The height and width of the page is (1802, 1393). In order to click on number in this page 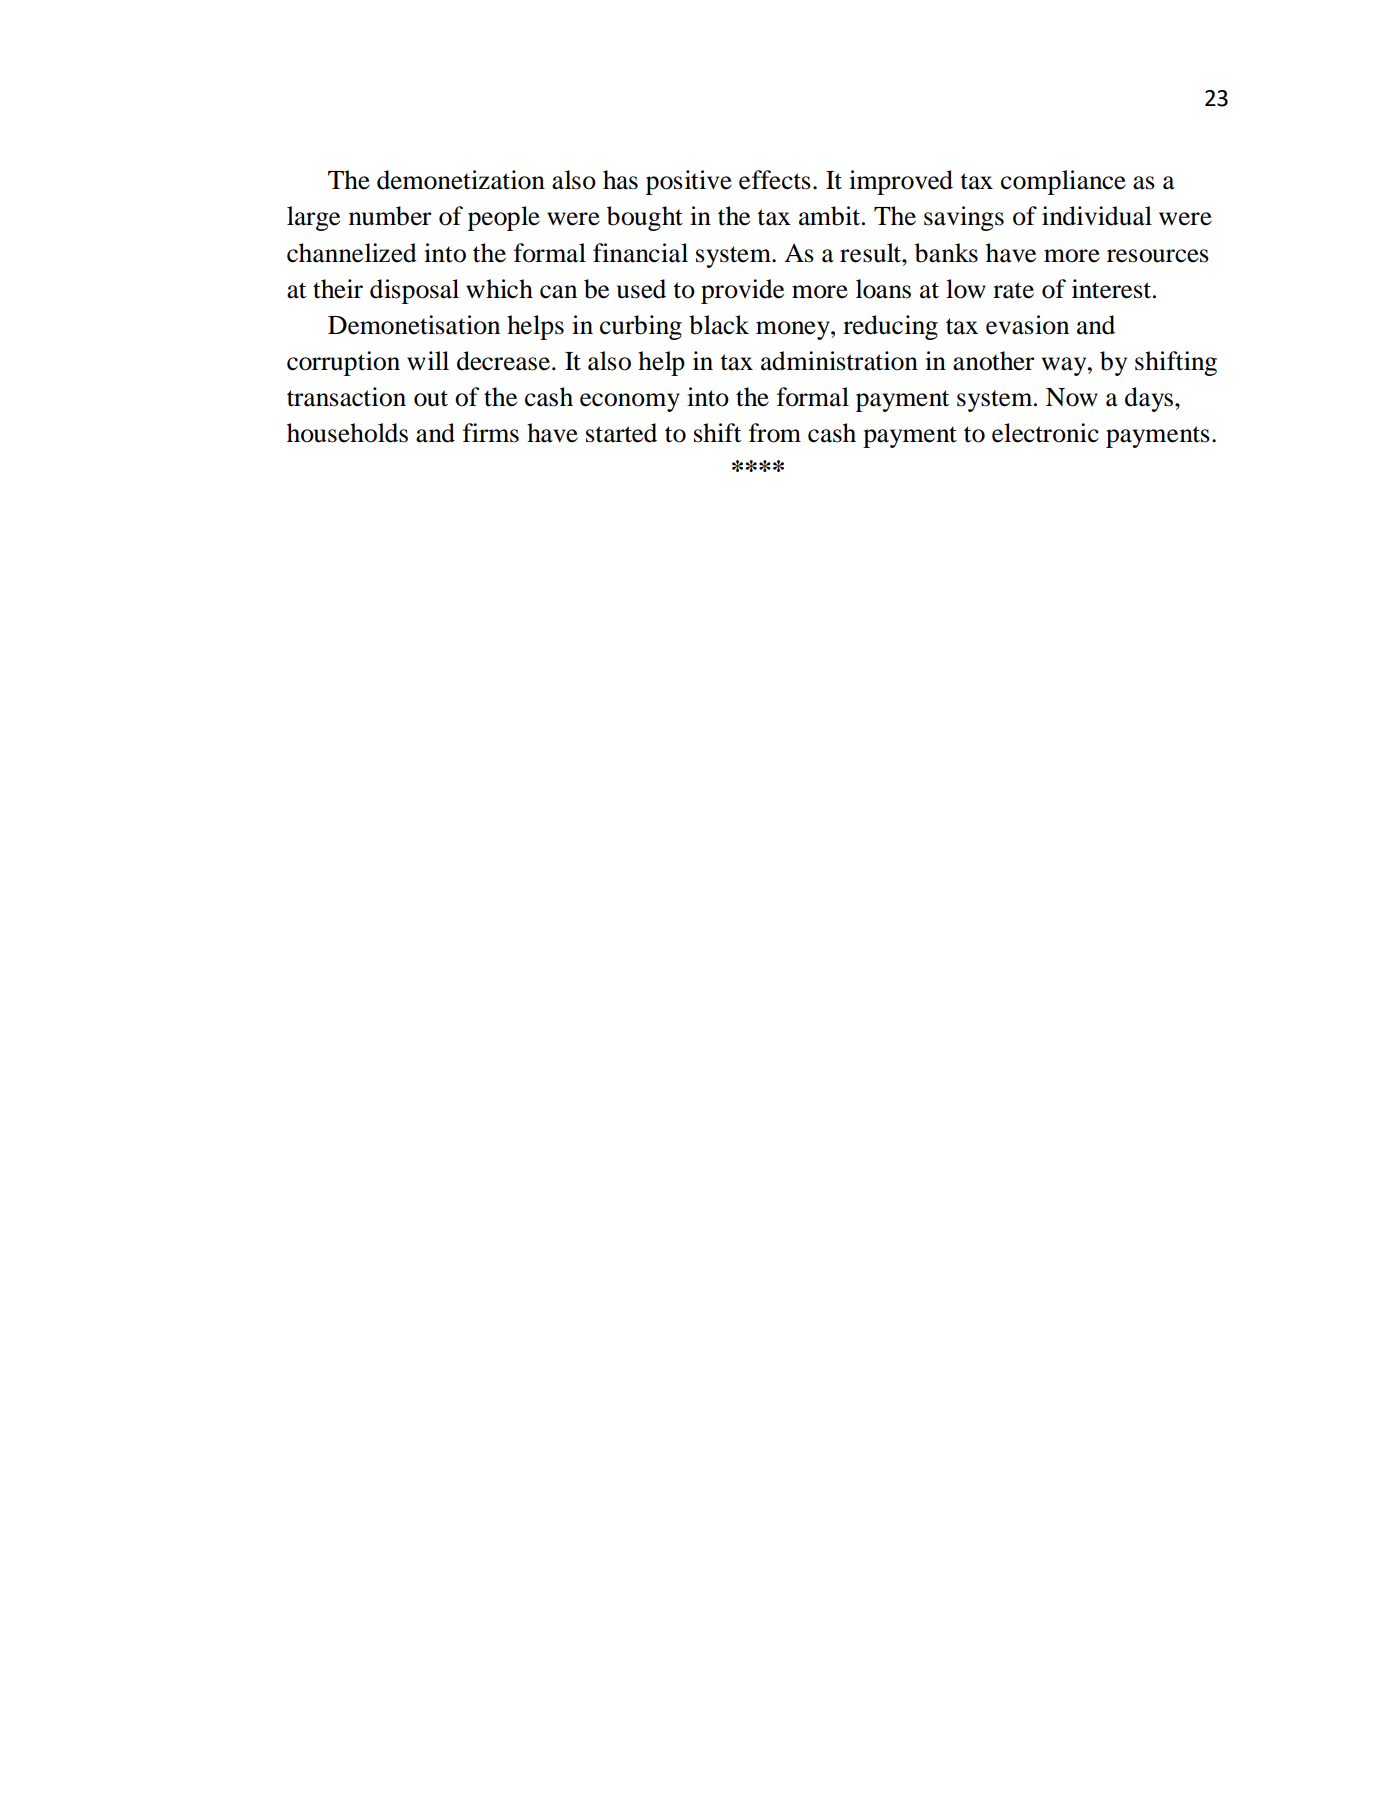, I will do `click(390, 216)`.
